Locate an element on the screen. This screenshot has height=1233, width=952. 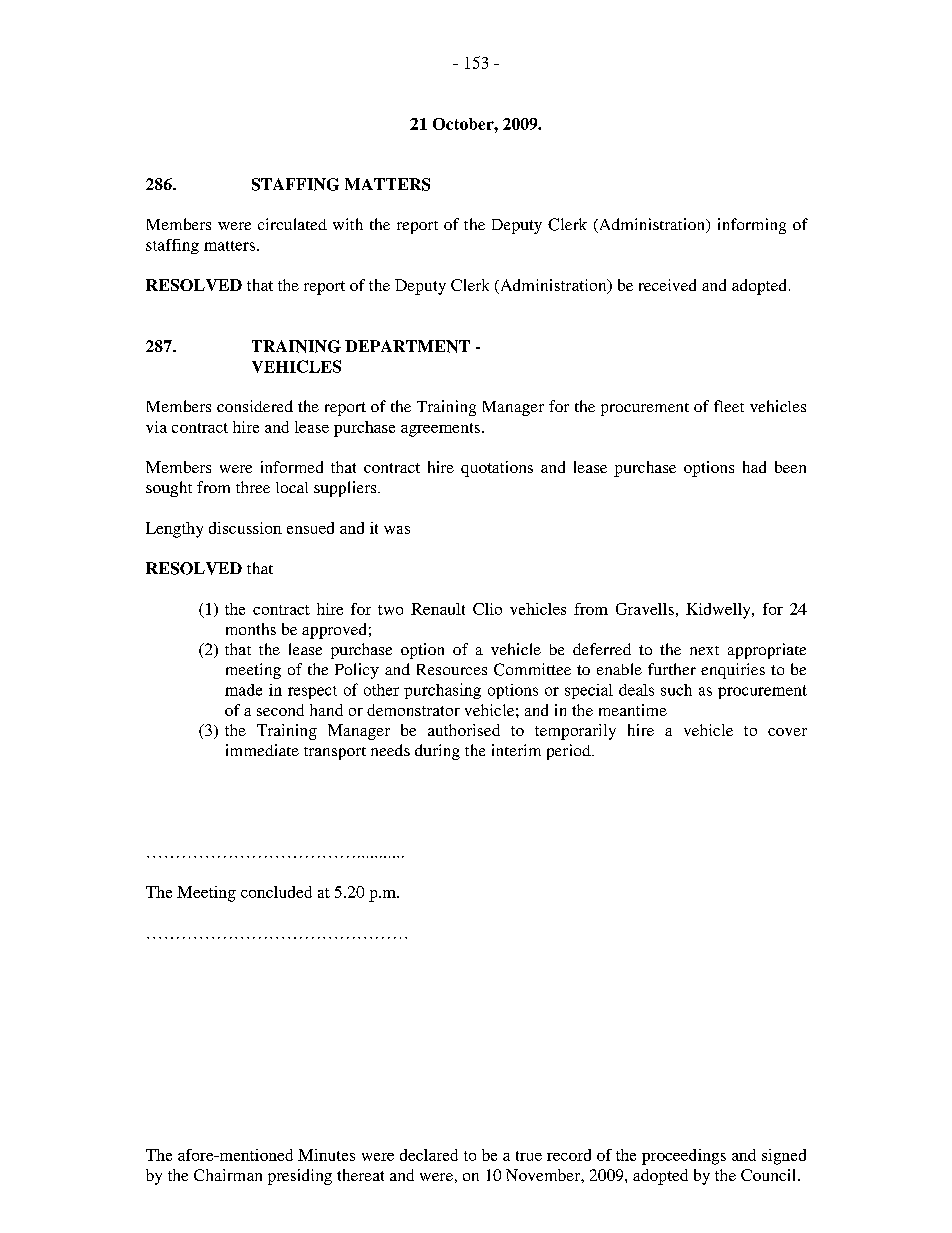
circulated is located at coordinates (292, 224).
